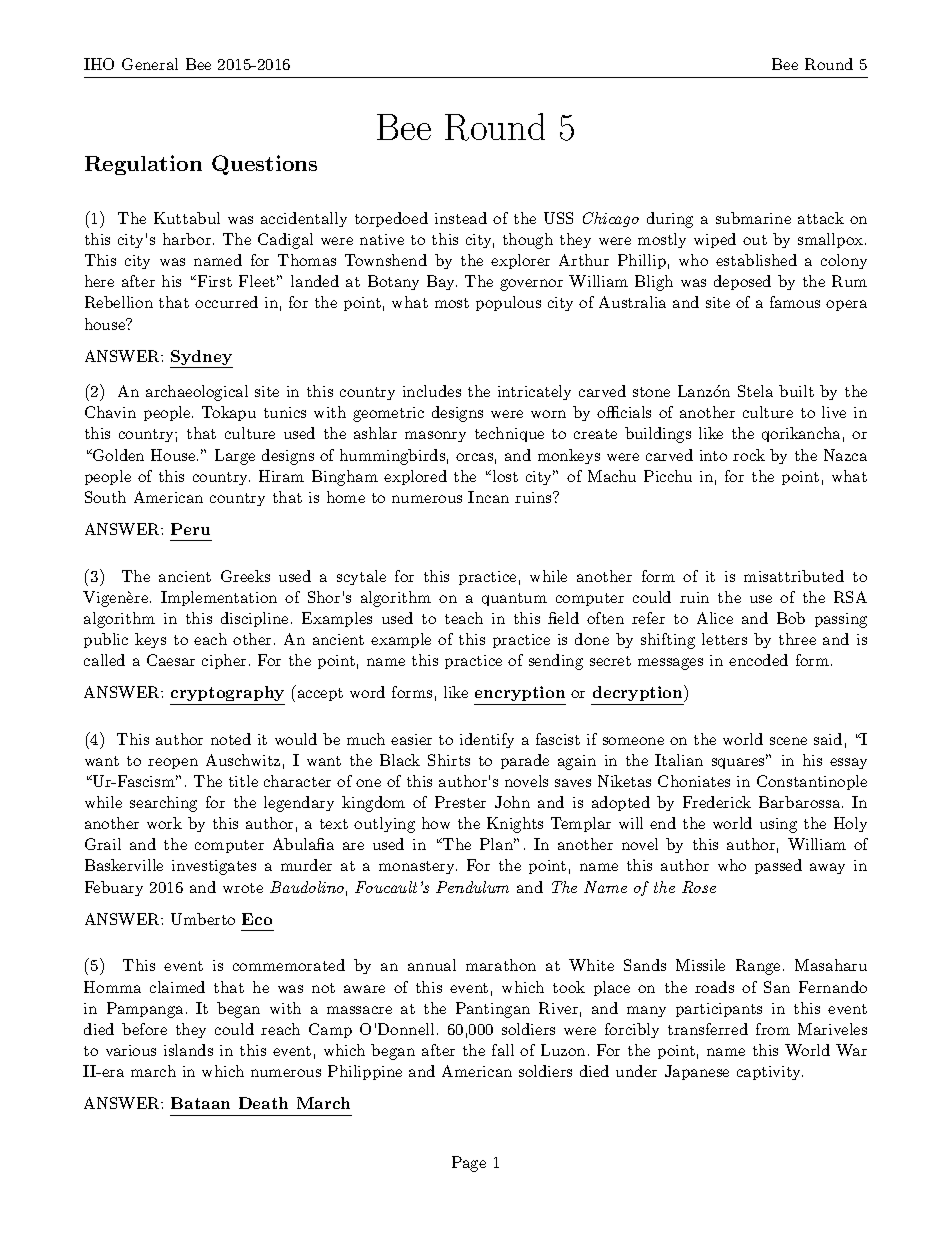 This image has width=952, height=1233. I want to click on Death, so click(263, 1103).
